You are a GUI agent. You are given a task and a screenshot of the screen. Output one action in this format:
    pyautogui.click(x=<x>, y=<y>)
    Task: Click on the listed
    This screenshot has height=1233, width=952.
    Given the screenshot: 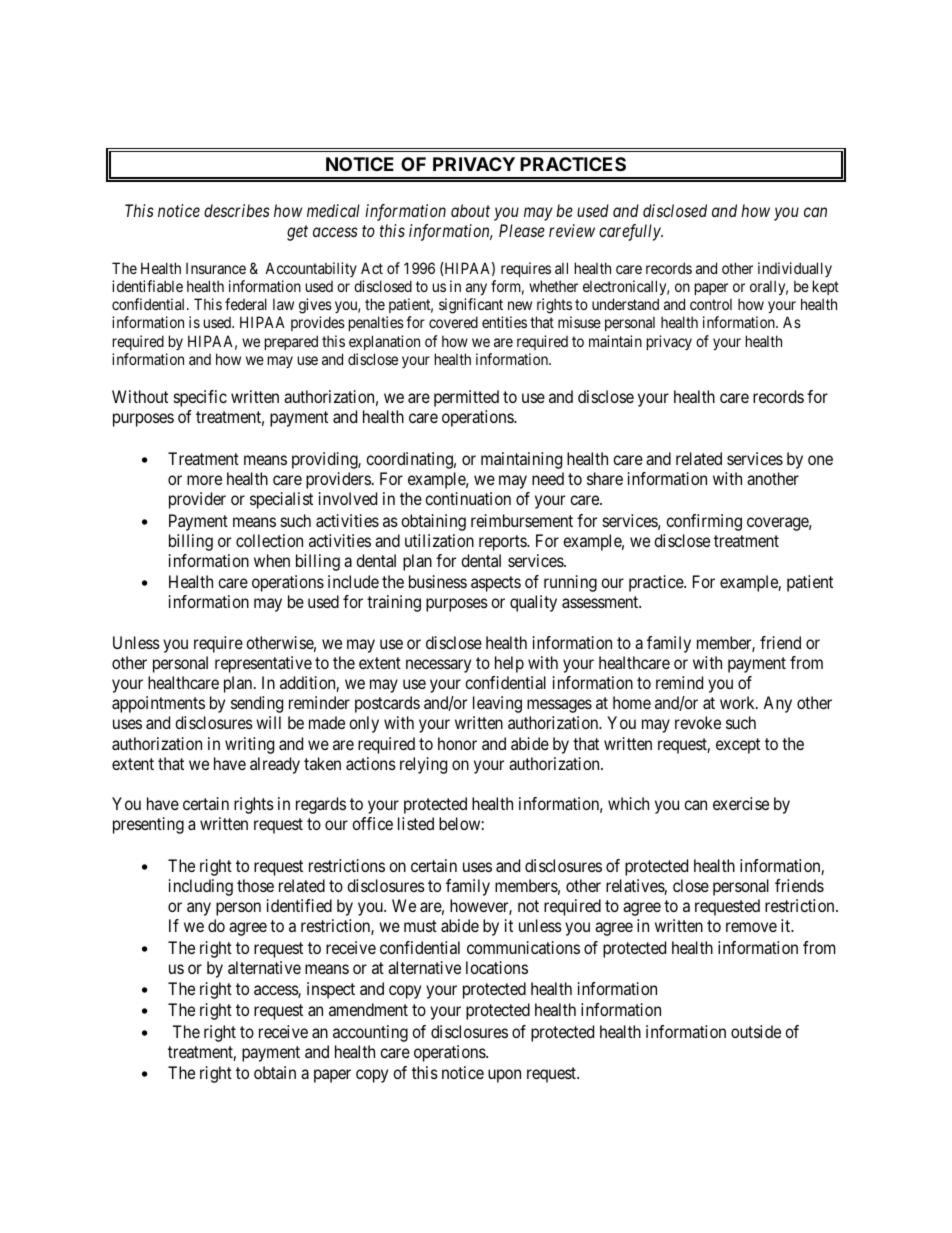 What is the action you would take?
    pyautogui.click(x=416, y=823)
